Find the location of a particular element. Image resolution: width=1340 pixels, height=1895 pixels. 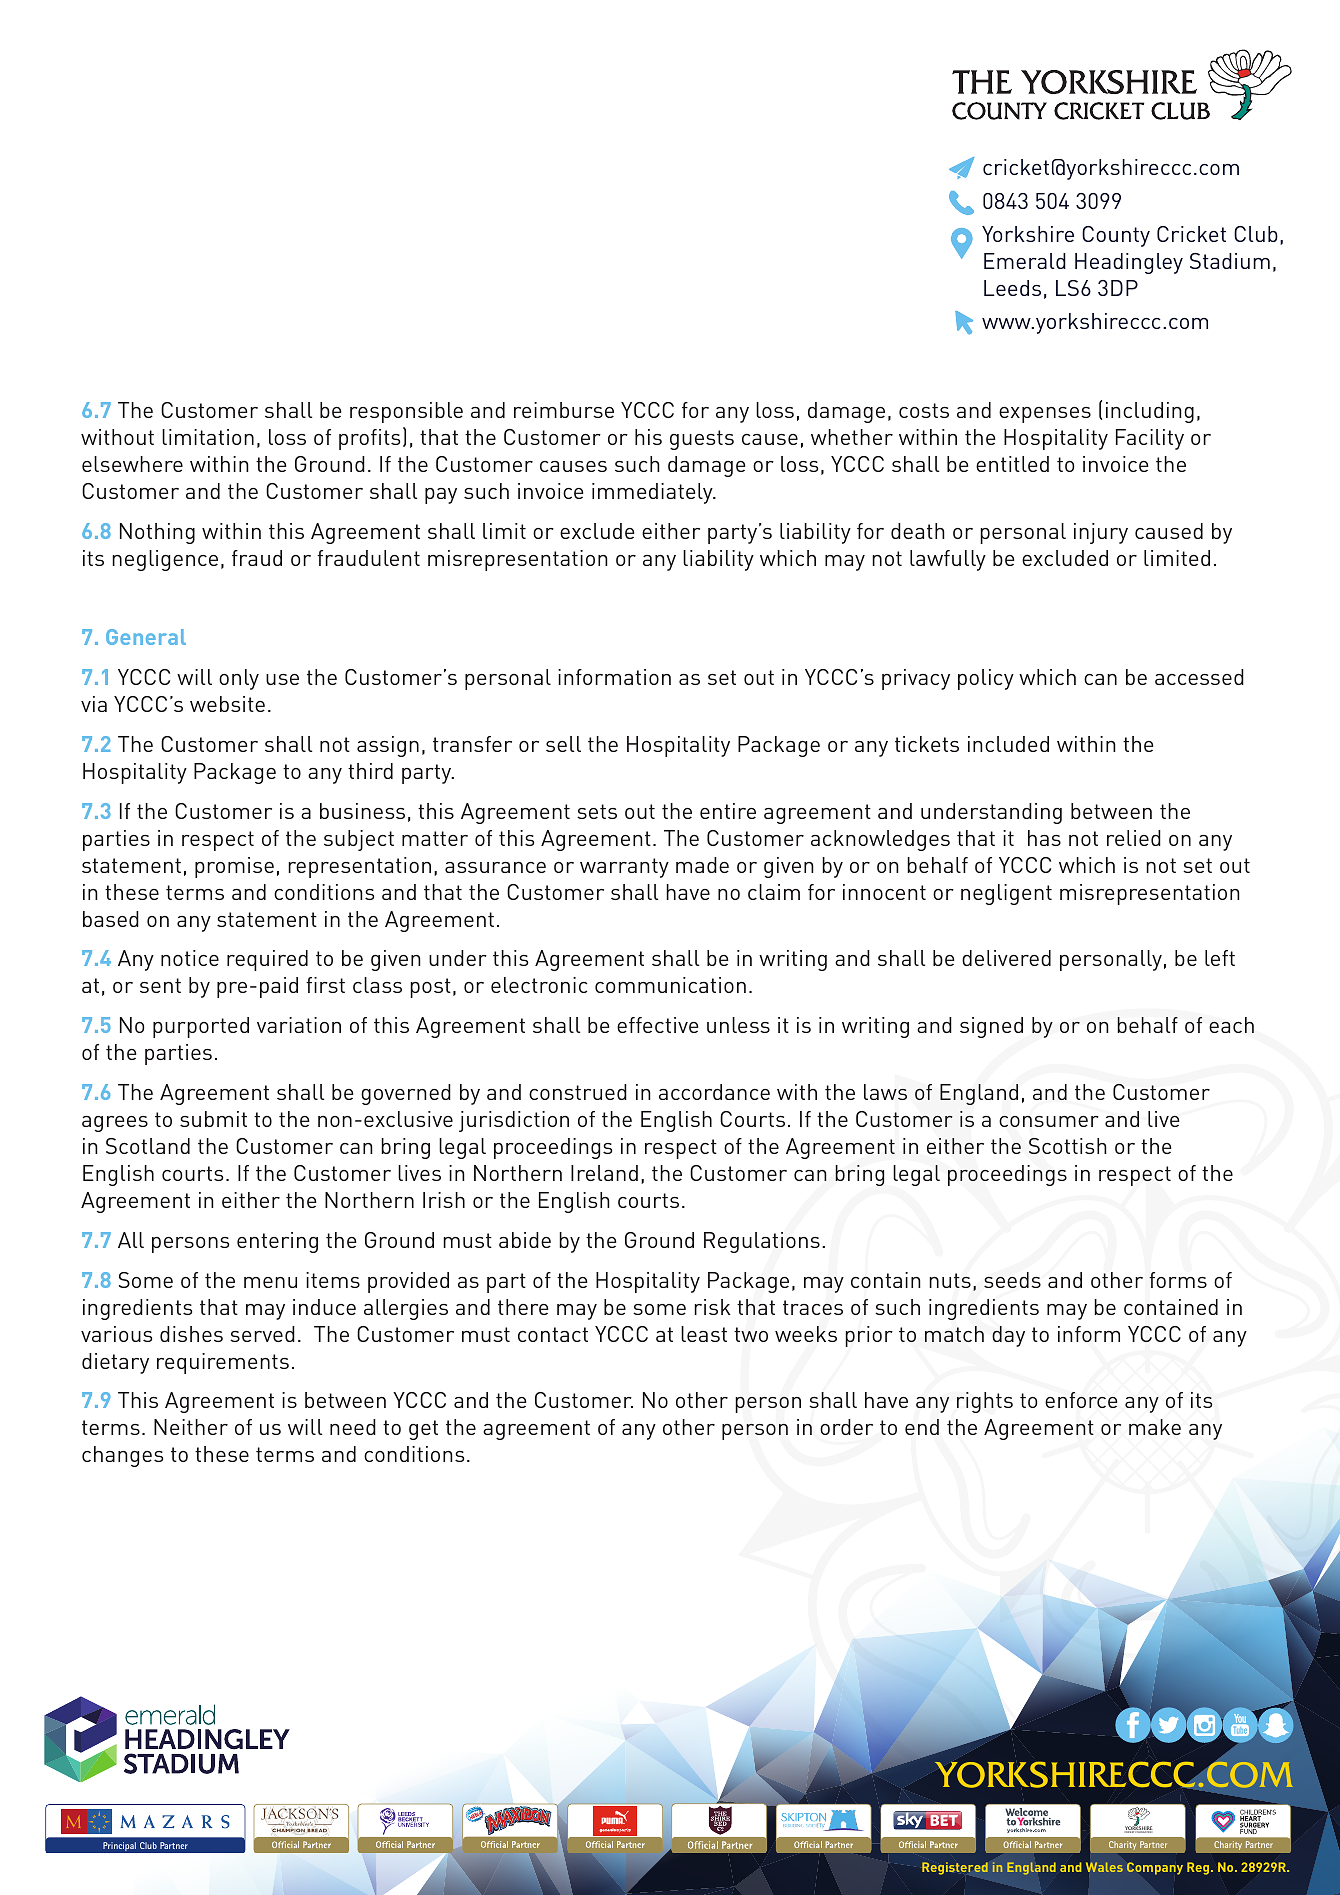

Wales is located at coordinates (1104, 1867).
